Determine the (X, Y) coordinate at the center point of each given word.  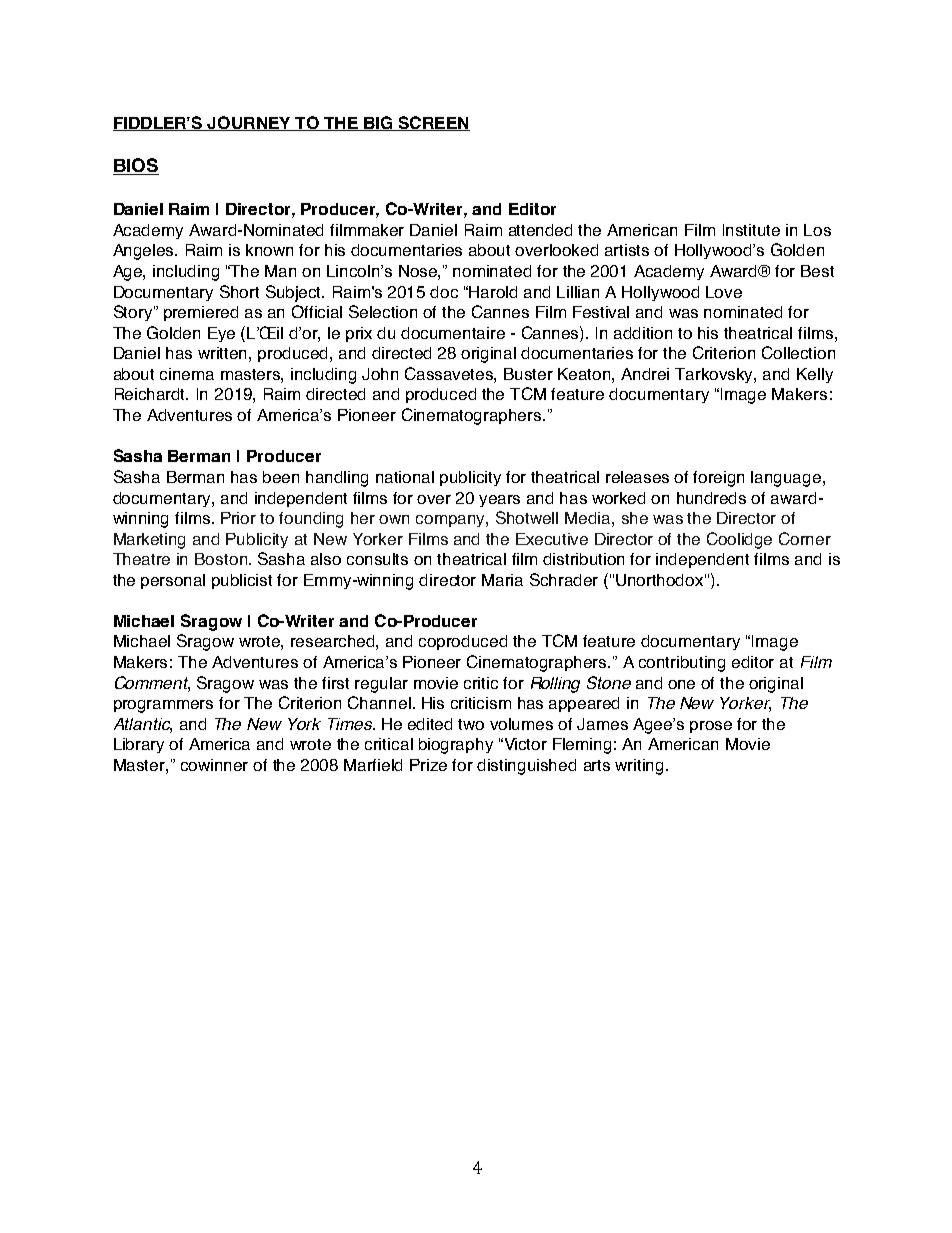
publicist (242, 581)
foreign (718, 479)
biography (456, 746)
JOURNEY (249, 123)
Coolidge (739, 540)
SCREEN (433, 123)
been (281, 477)
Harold (493, 292)
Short (239, 291)
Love (724, 292)
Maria (502, 580)
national (405, 477)
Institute (751, 230)
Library (139, 745)
